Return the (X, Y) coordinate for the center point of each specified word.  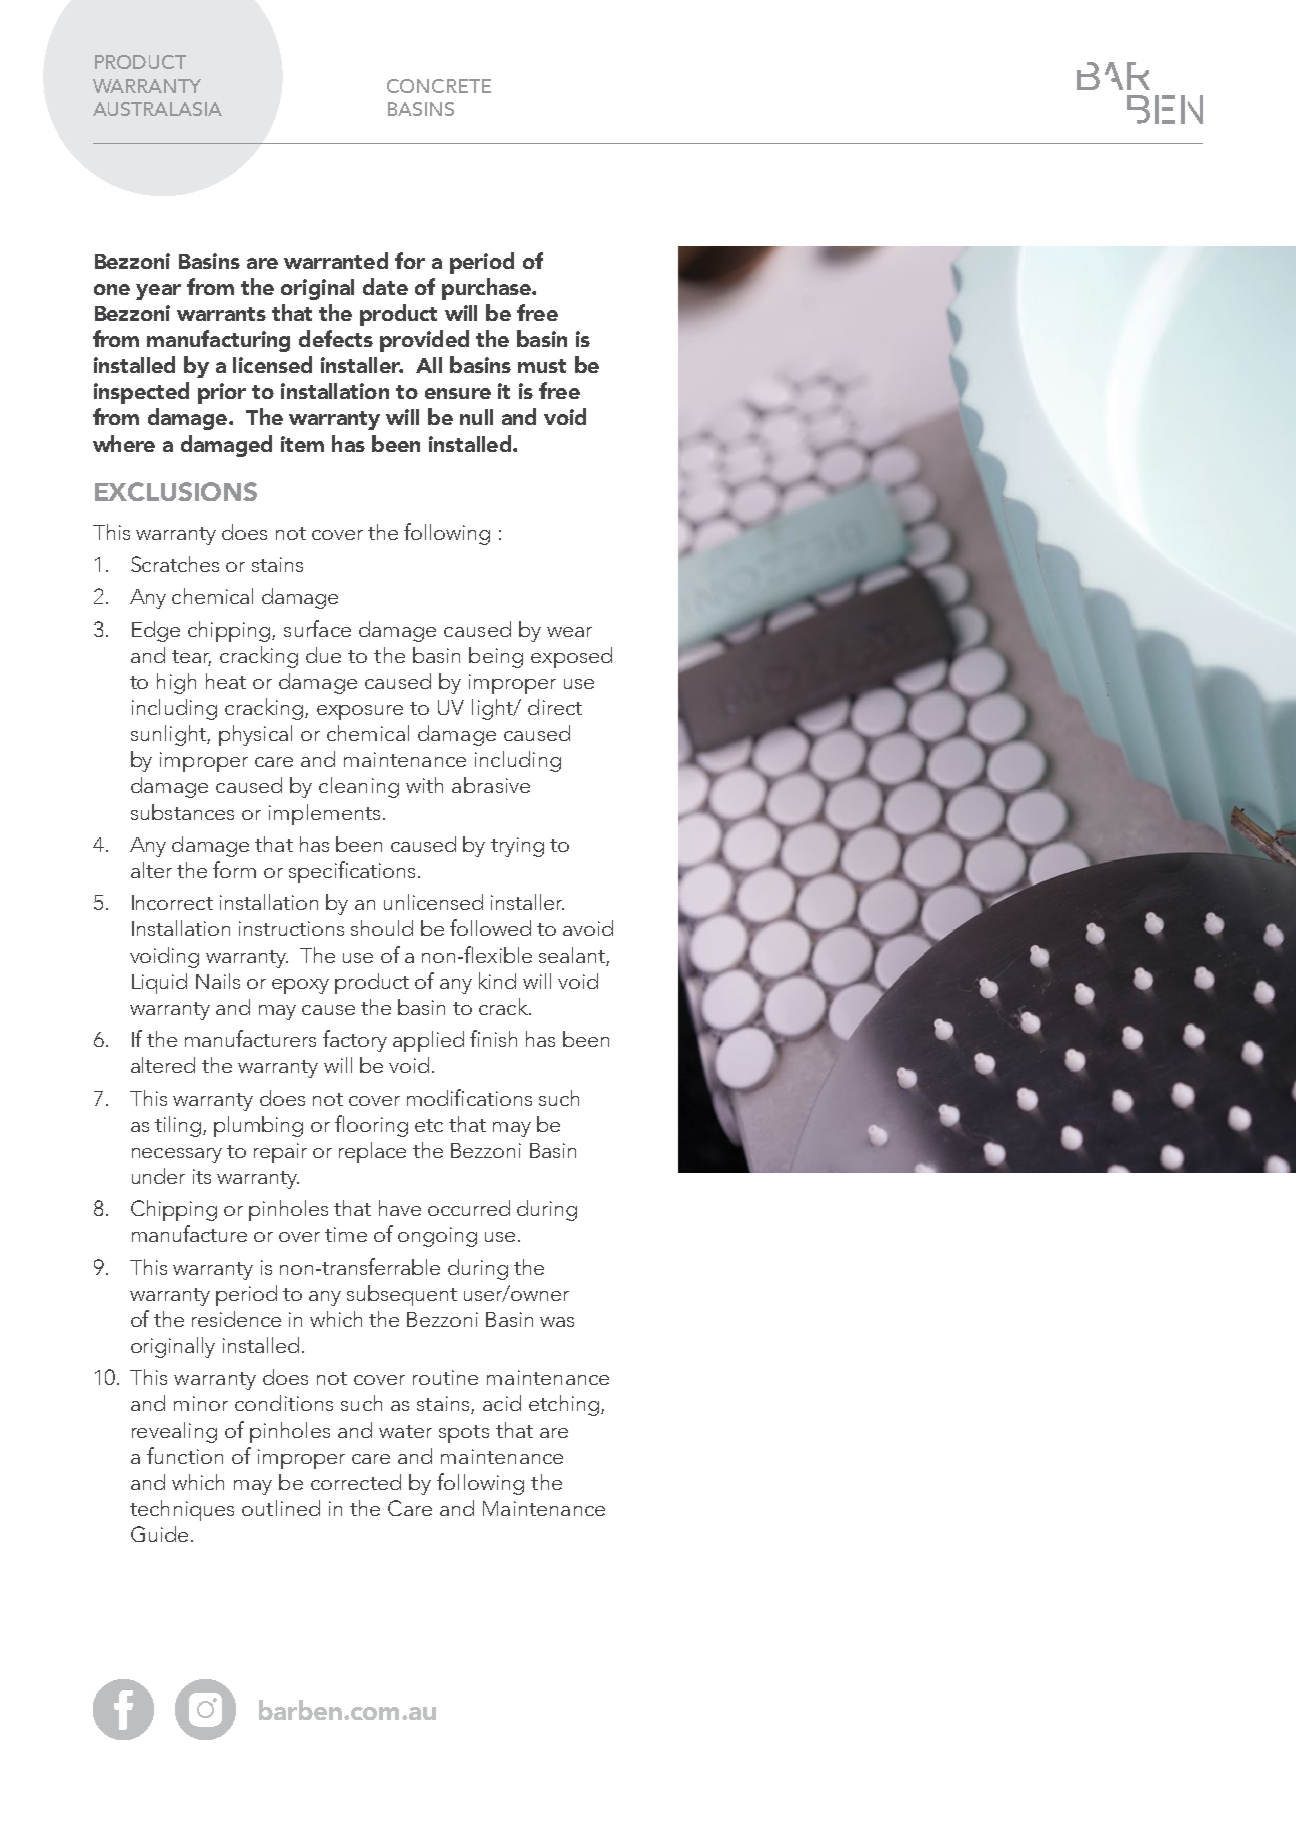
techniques (182, 1510)
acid (502, 1403)
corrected (356, 1482)
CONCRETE (439, 86)
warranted (336, 260)
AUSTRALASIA (157, 109)
